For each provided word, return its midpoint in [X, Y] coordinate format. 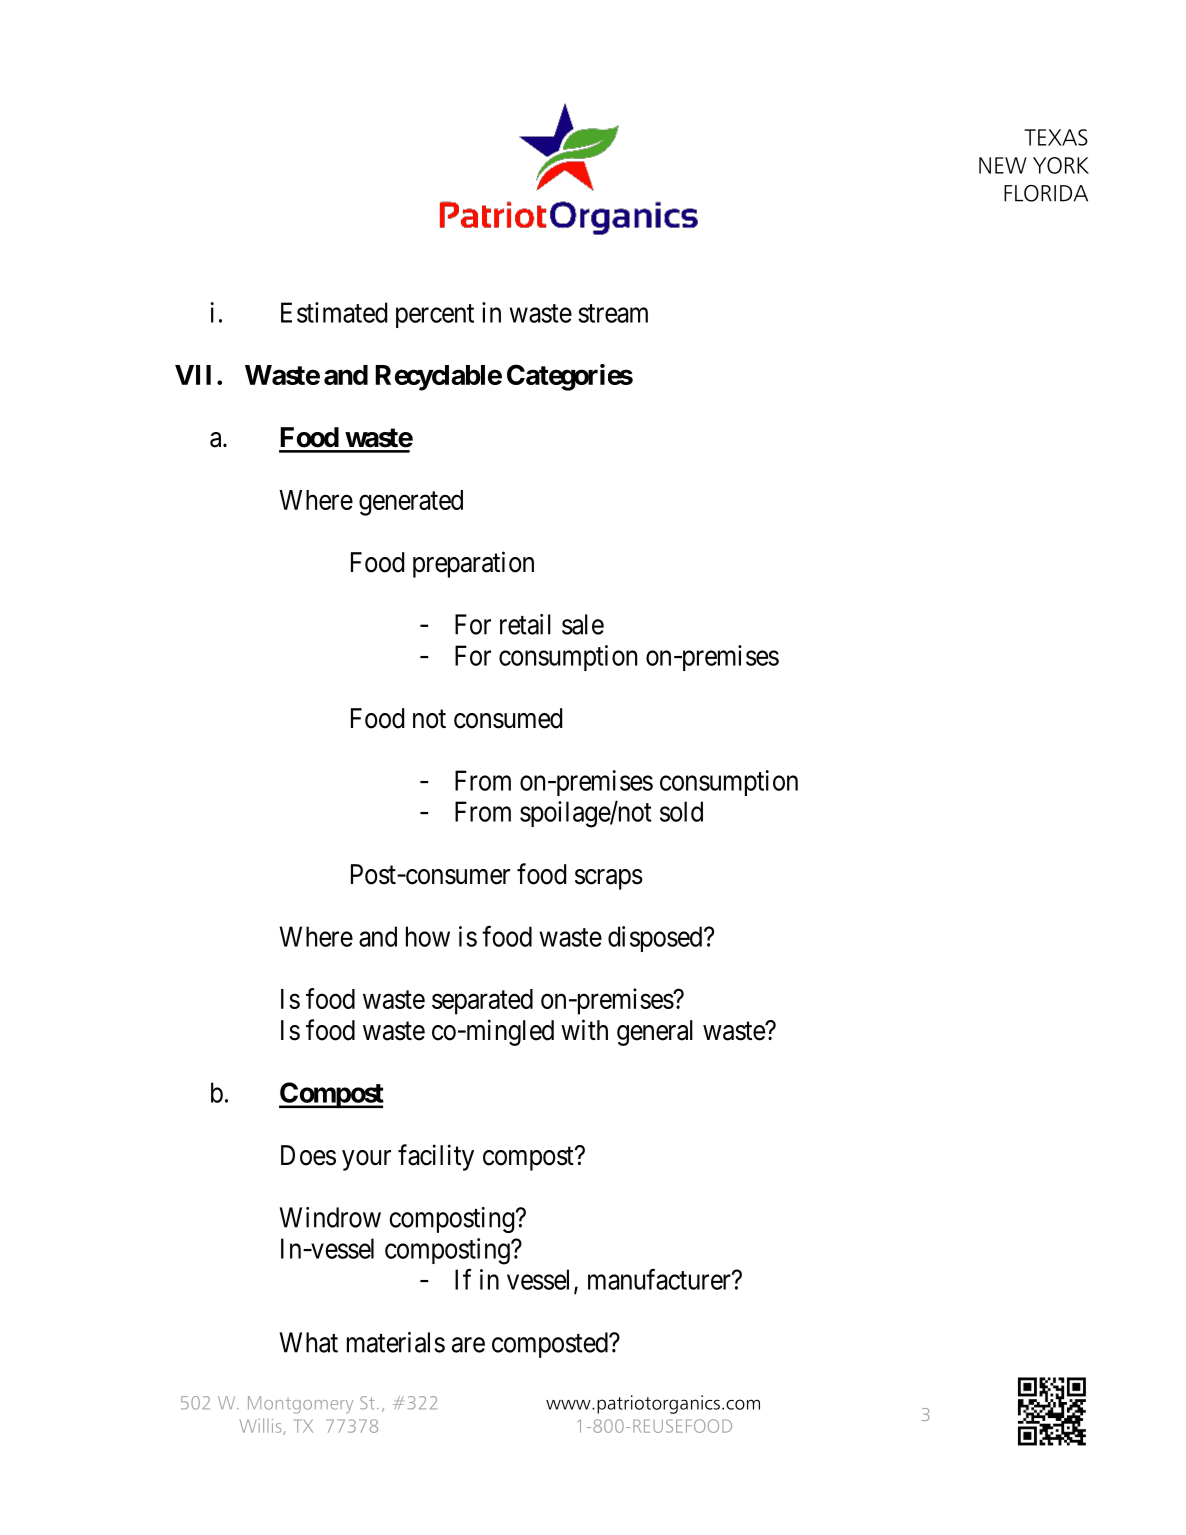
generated [411, 503]
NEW [1003, 165]
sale [583, 624]
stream [613, 313]
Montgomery [300, 1405]
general [655, 1033]
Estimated [334, 312]
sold [681, 811]
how [428, 936]
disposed [655, 939]
